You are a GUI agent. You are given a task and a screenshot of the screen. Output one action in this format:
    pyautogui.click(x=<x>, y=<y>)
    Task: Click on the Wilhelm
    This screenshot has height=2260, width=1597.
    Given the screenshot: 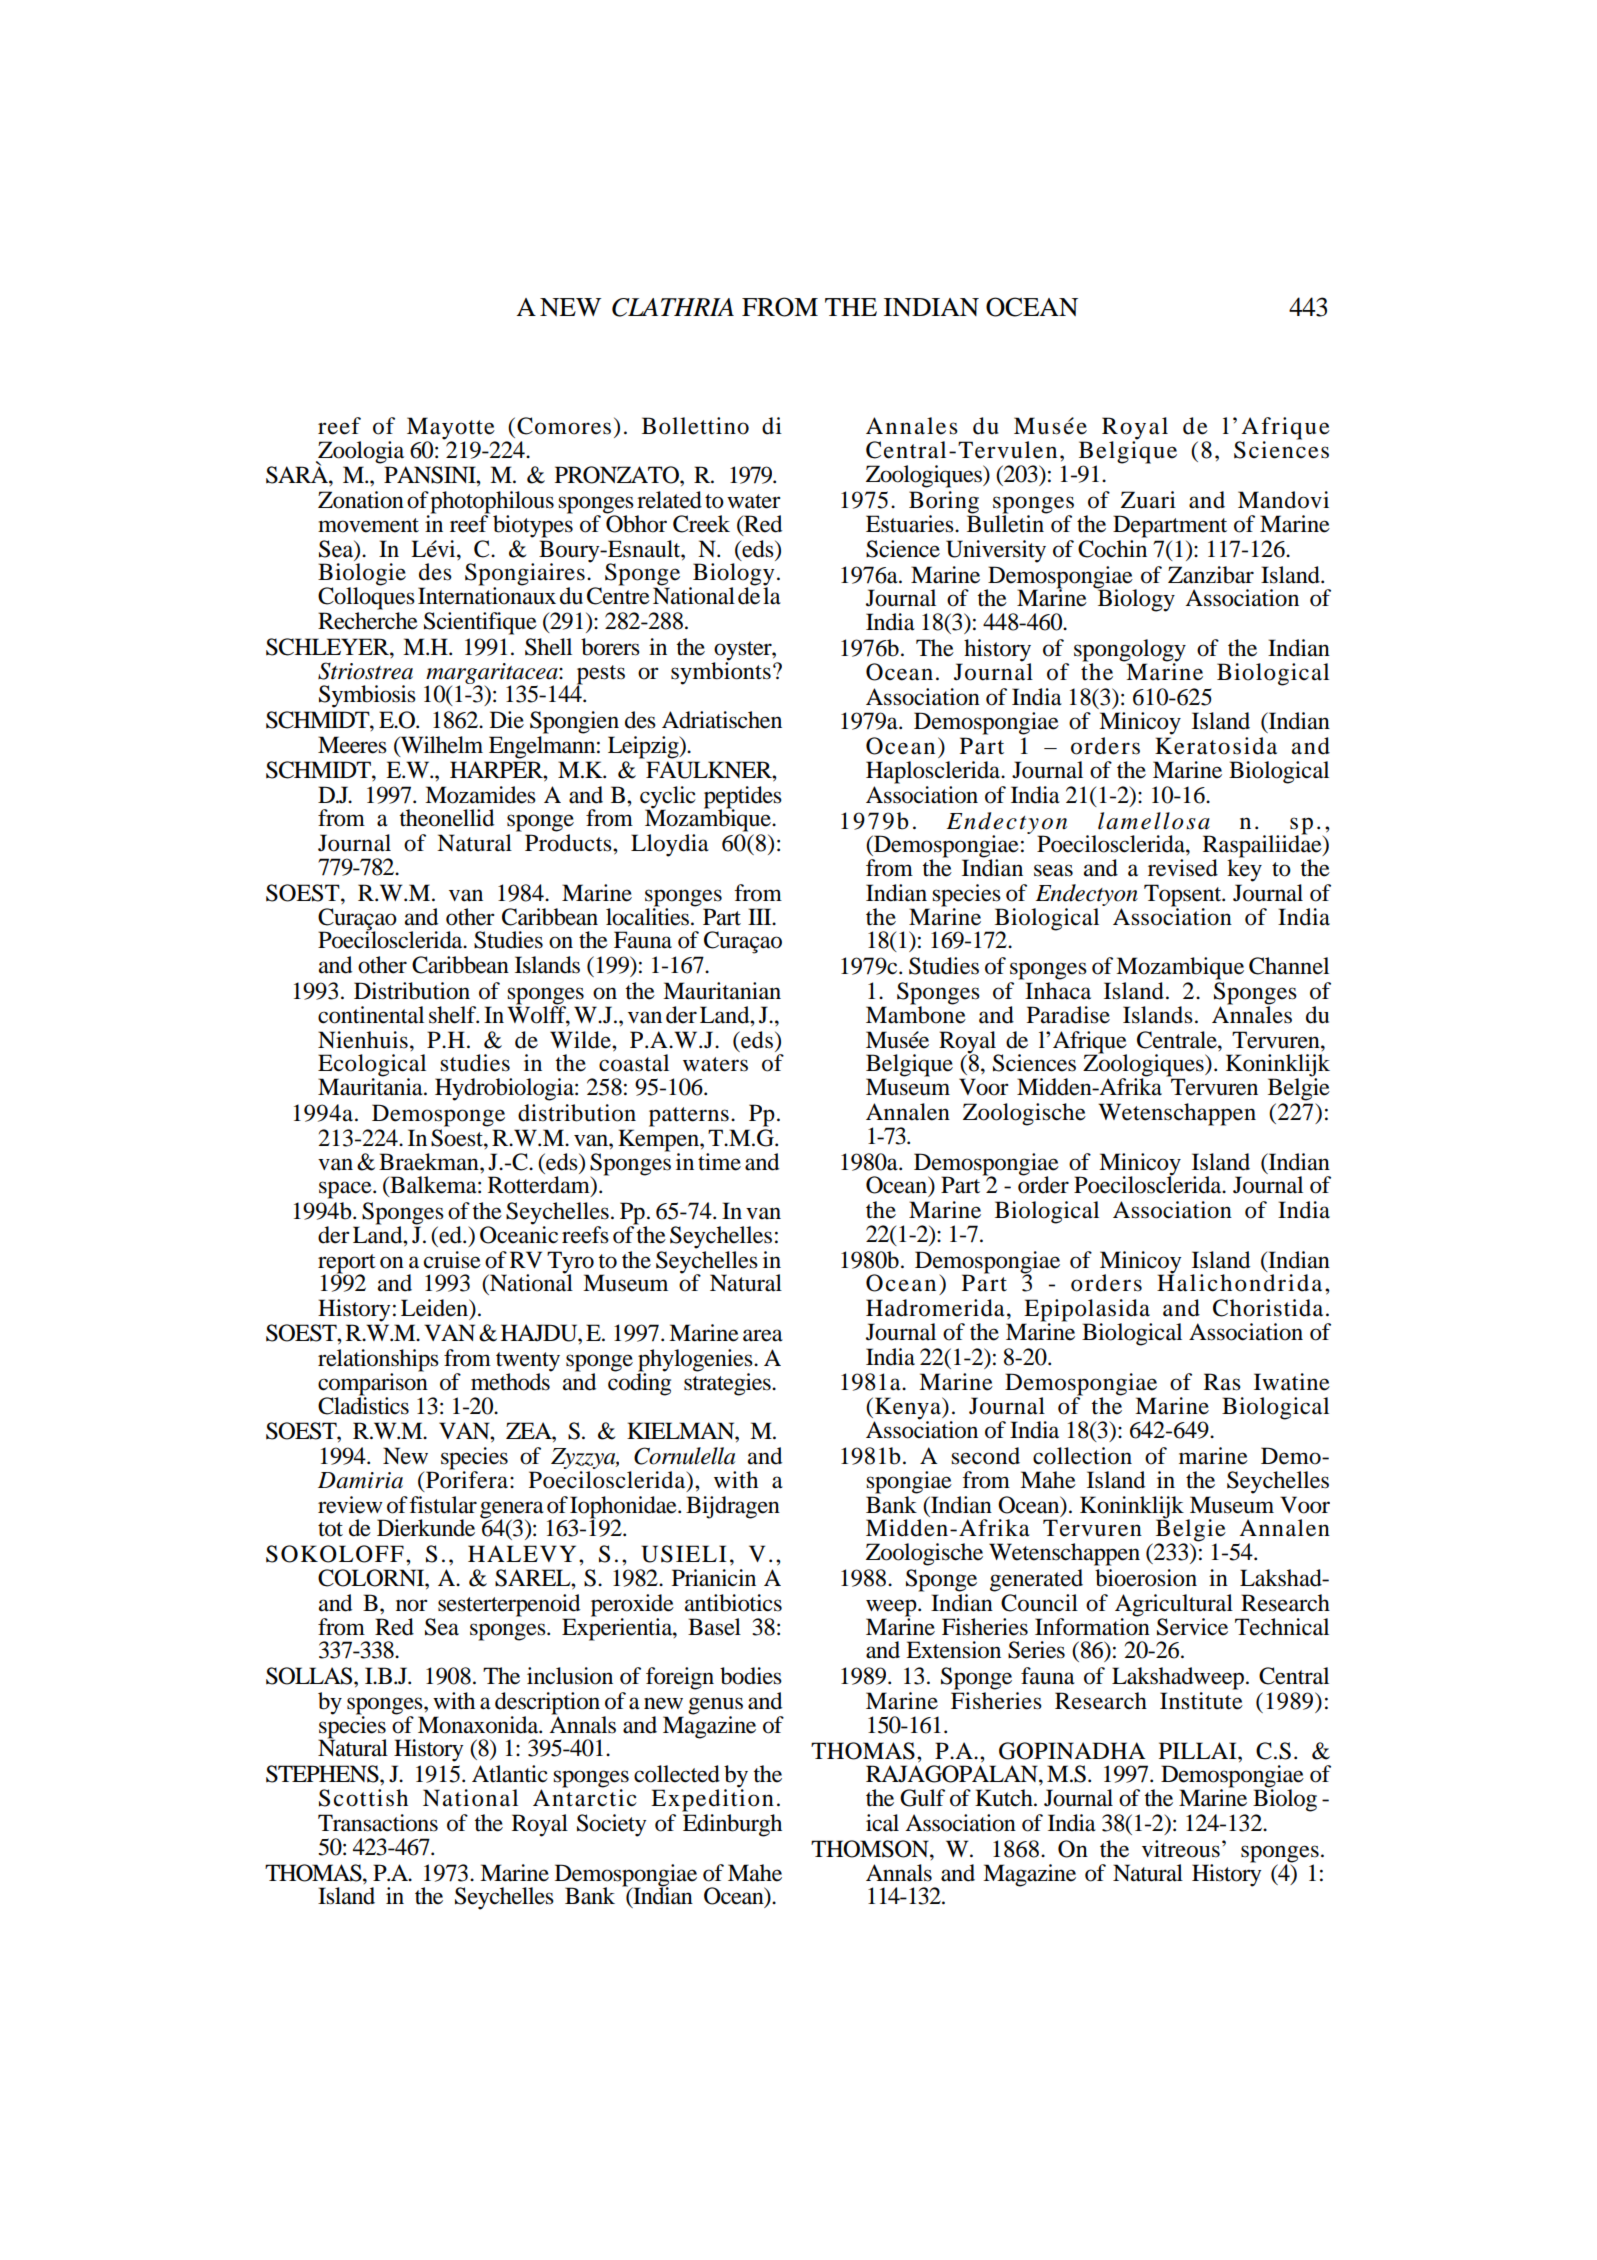 What is the action you would take?
    pyautogui.click(x=440, y=745)
